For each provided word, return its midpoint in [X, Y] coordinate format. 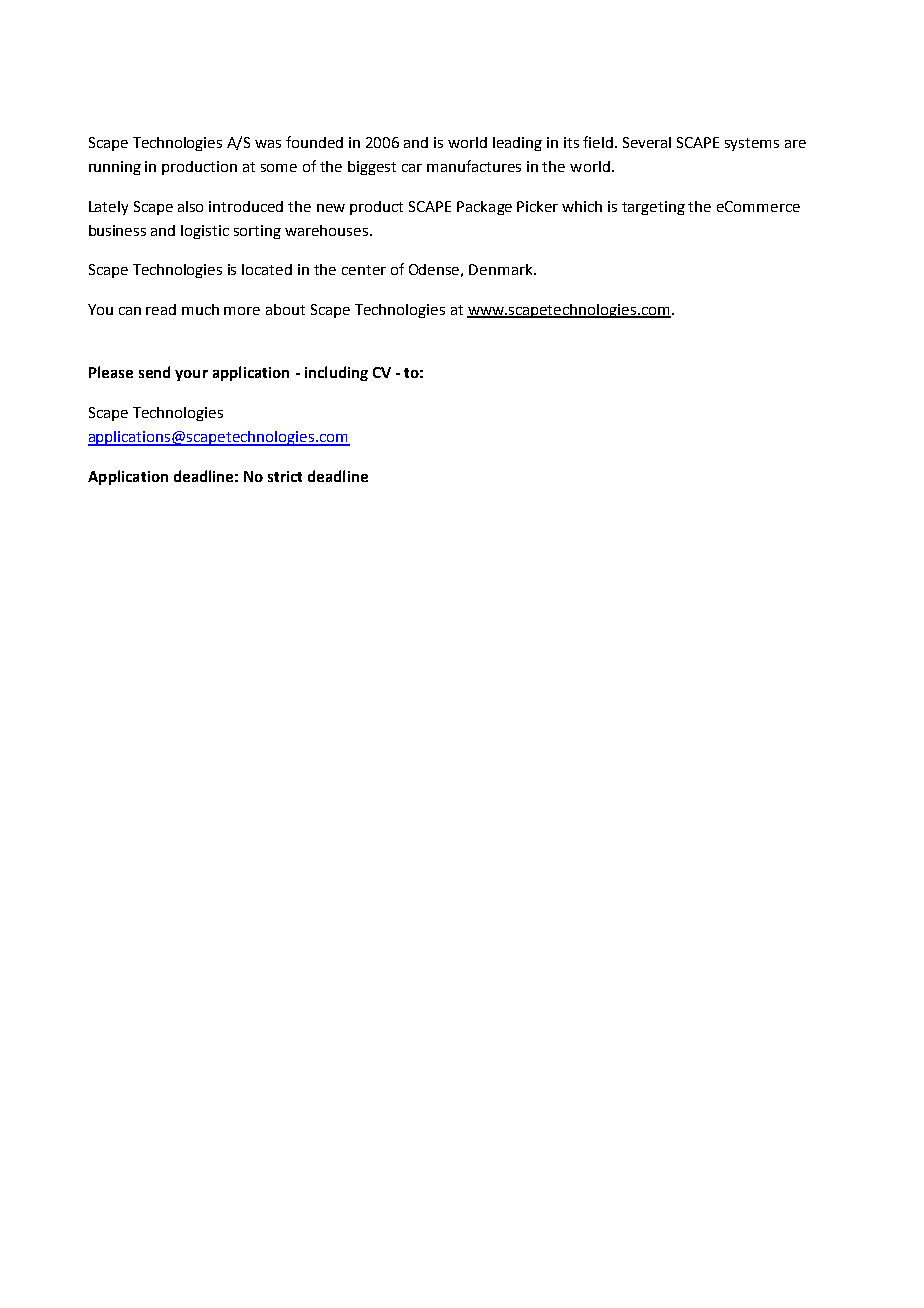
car [412, 168]
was [268, 144]
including [336, 373]
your [191, 375]
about [285, 309]
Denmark [502, 269]
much [200, 309]
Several [647, 142]
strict [285, 476]
